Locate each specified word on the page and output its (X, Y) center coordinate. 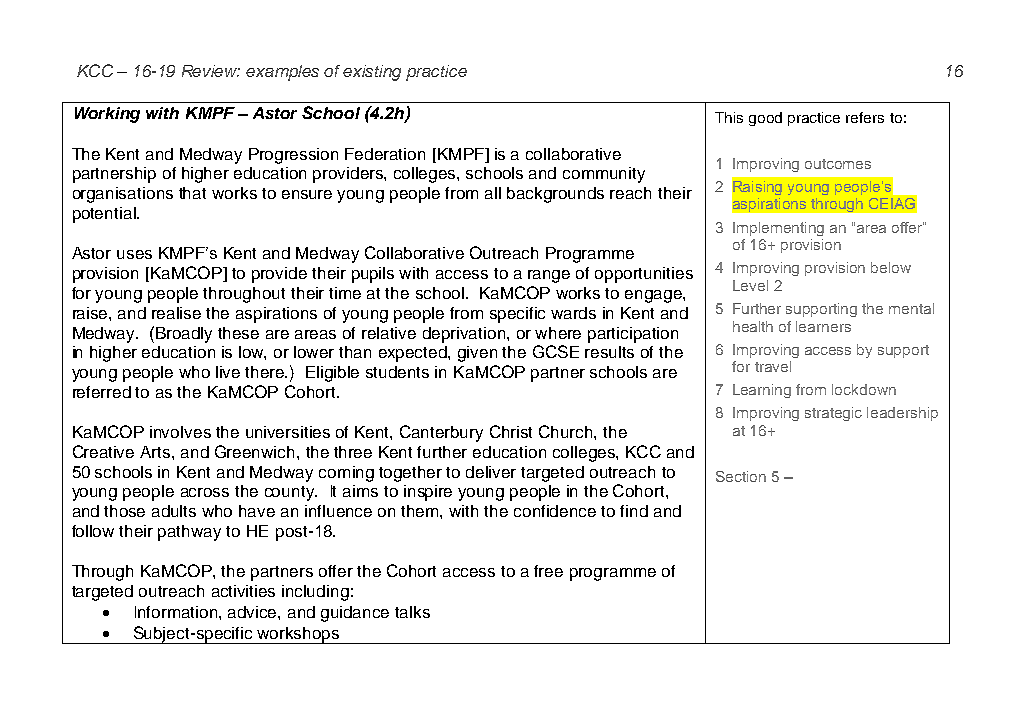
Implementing (778, 229)
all (493, 193)
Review (211, 71)
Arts (156, 452)
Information (177, 612)
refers (865, 117)
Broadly (184, 335)
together (410, 474)
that (192, 193)
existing (372, 73)
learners (823, 326)
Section (741, 476)
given (477, 354)
